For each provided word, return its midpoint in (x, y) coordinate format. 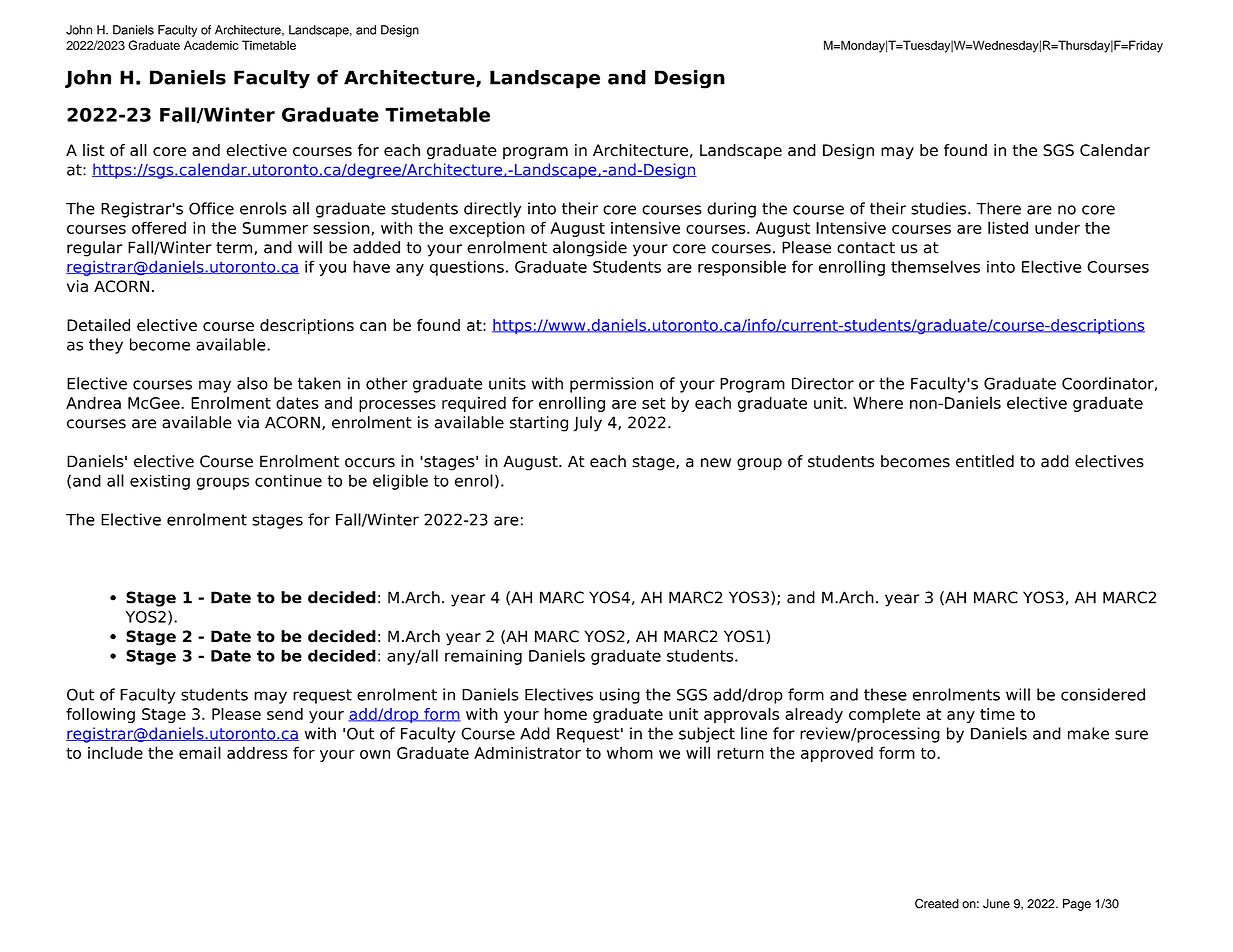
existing (160, 482)
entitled (985, 461)
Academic (211, 45)
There (998, 208)
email (200, 752)
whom (630, 752)
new (716, 463)
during (731, 210)
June (996, 904)
